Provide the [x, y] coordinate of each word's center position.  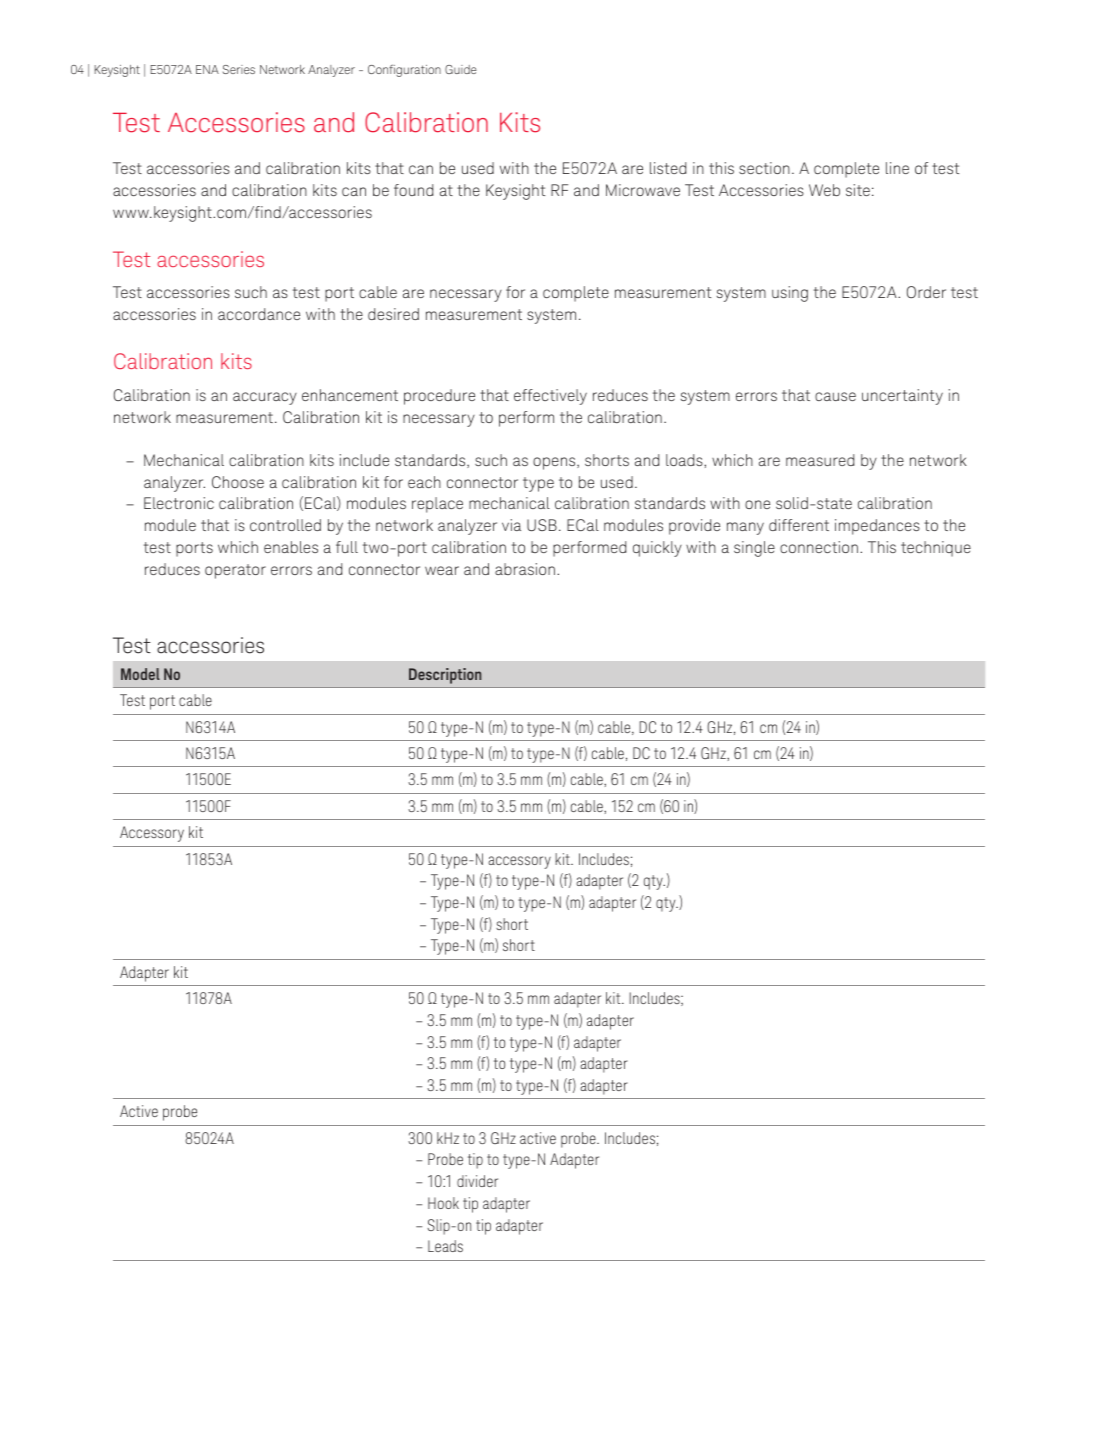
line [897, 168]
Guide [460, 69]
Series [239, 69]
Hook [443, 1203]
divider [477, 1181]
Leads [445, 1246]
